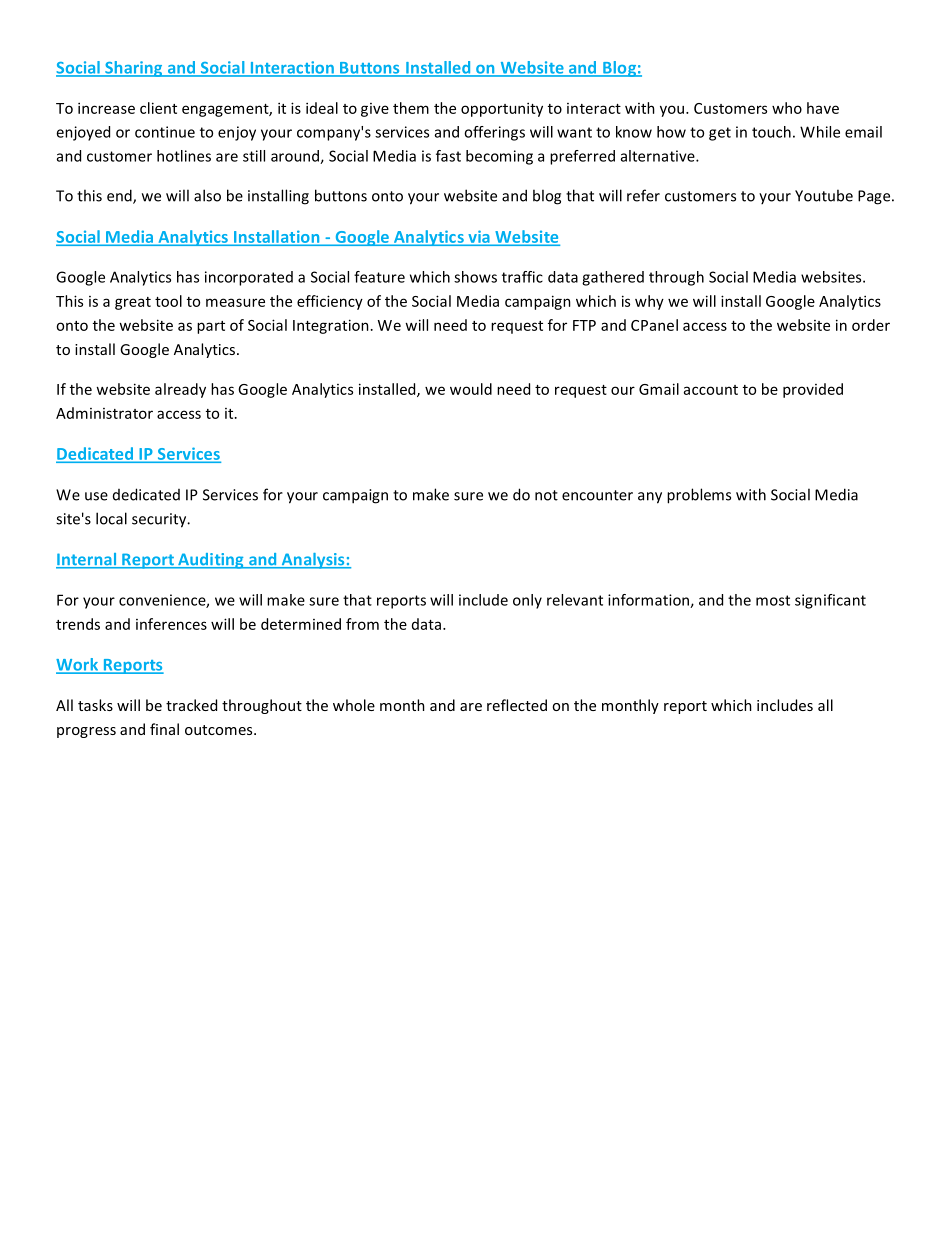 Image resolution: width=952 pixels, height=1233 pixels. Describe the element at coordinates (158, 108) in the screenshot. I see `client` at that location.
